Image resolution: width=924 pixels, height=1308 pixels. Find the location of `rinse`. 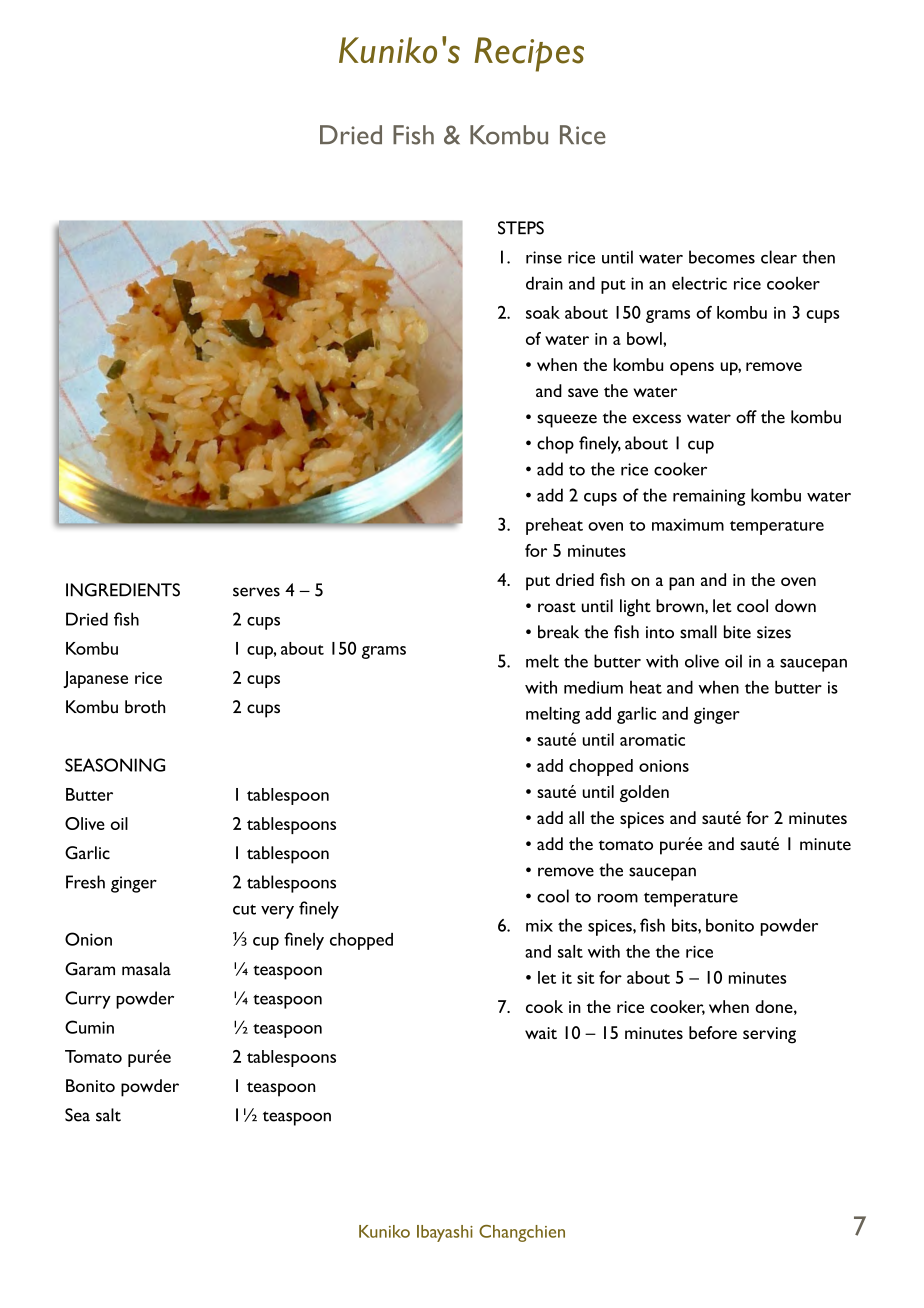

rinse is located at coordinates (544, 257).
